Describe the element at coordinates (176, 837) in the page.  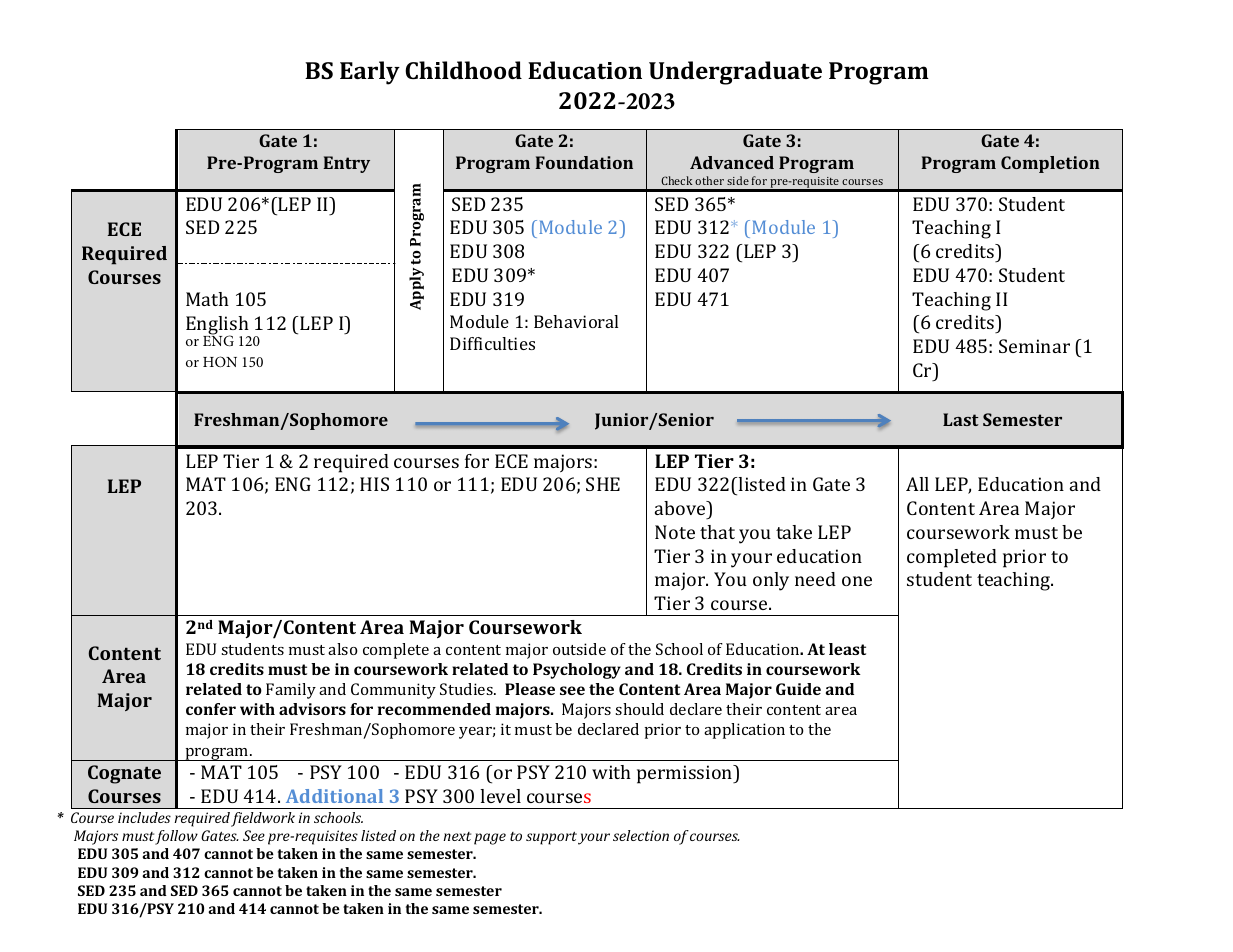
I see `follow` at that location.
